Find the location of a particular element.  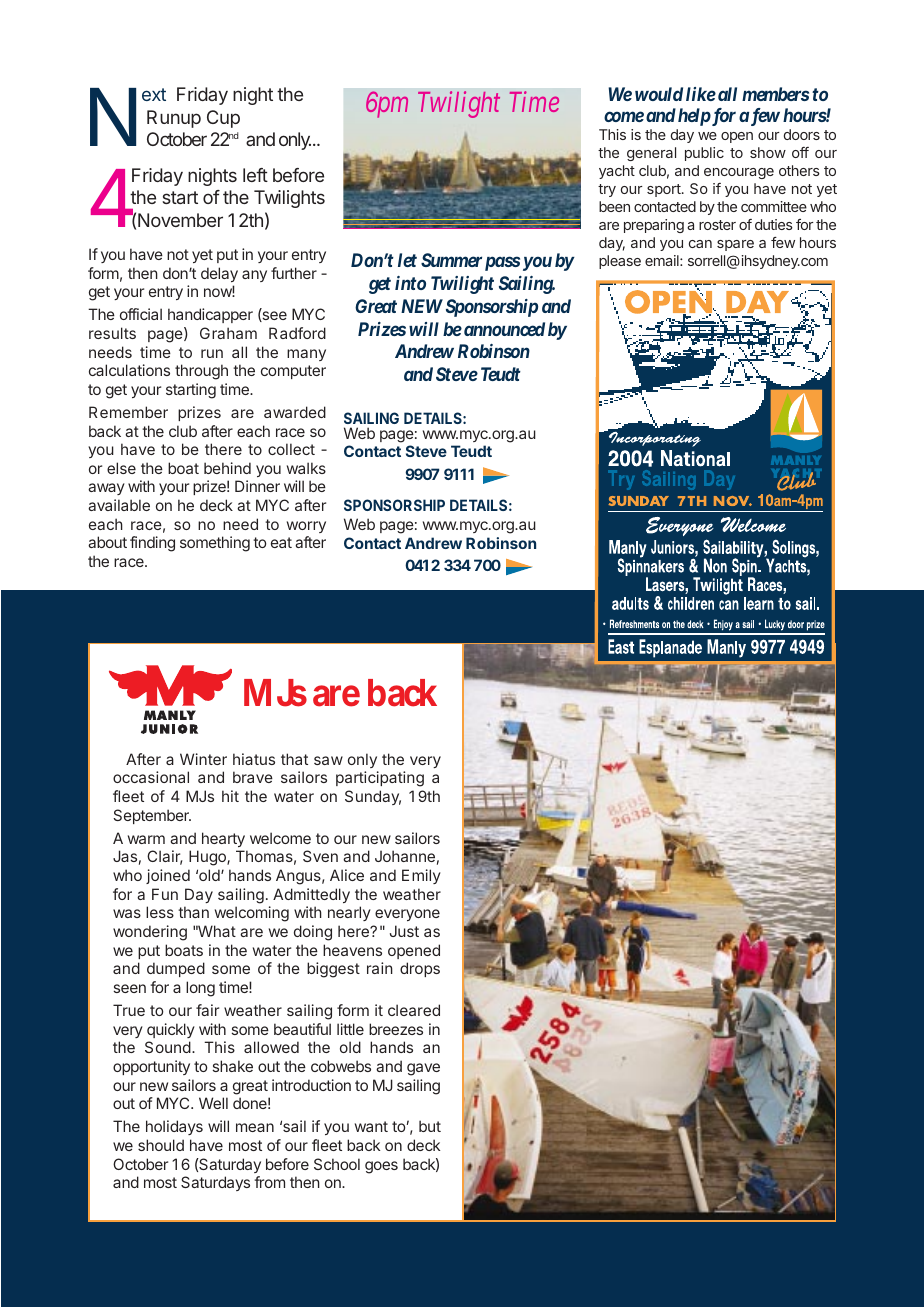

finding is located at coordinates (152, 544).
